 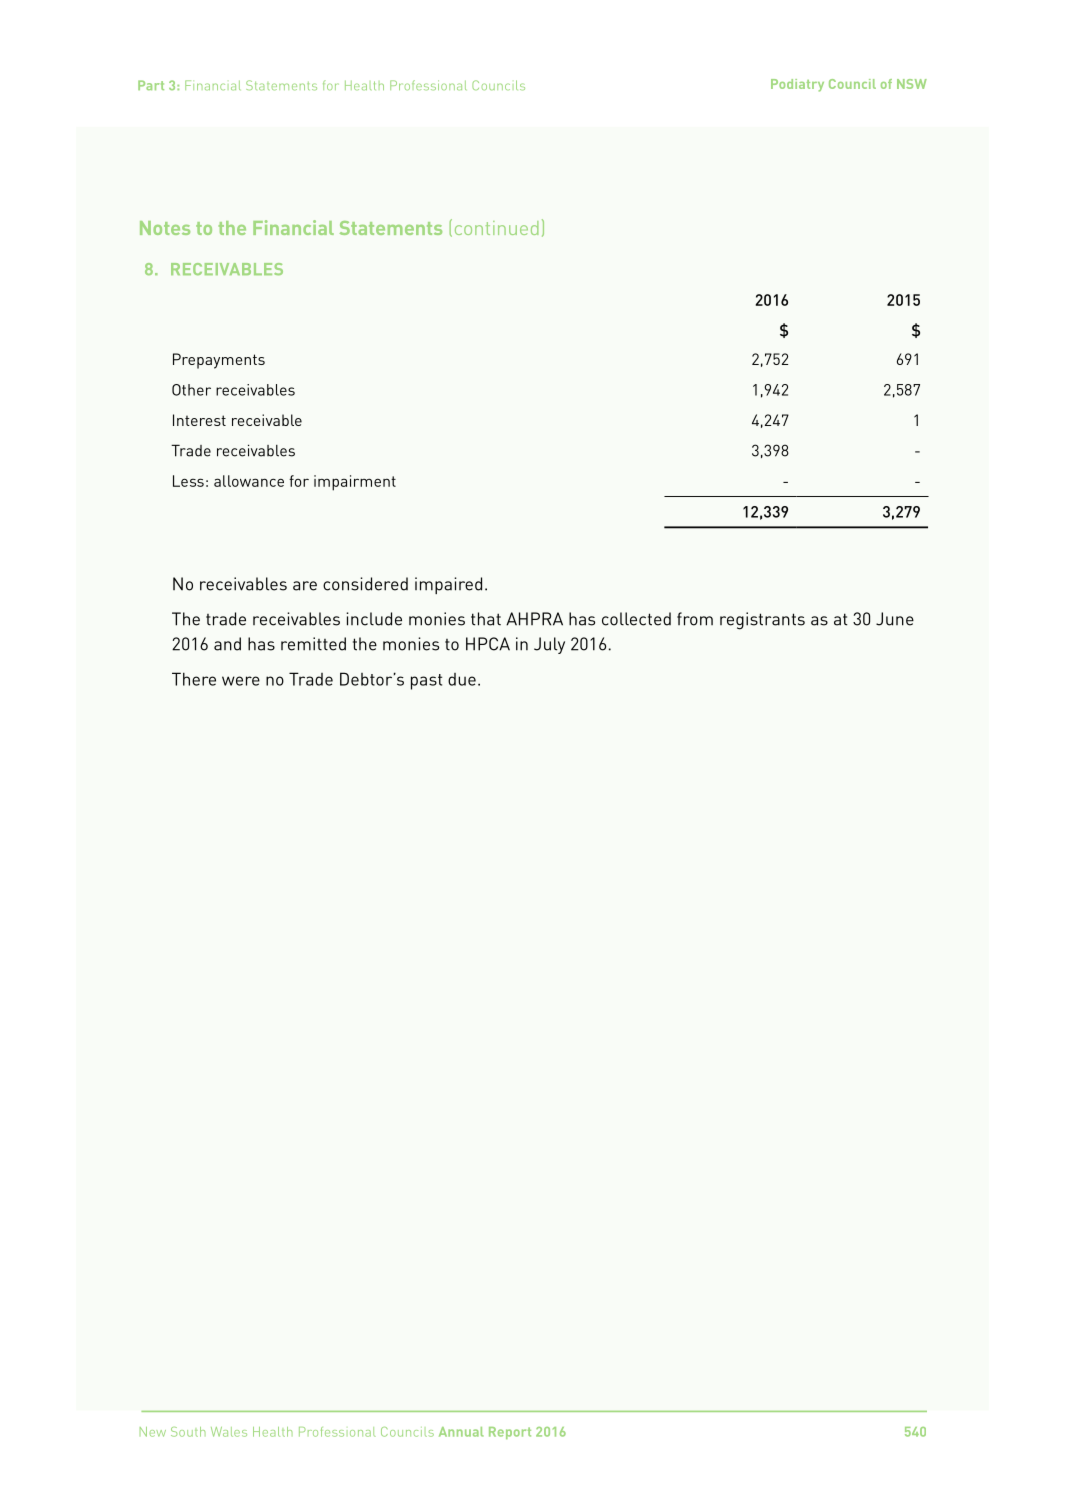 What do you see at coordinates (355, 483) in the screenshot?
I see `impairment` at bounding box center [355, 483].
